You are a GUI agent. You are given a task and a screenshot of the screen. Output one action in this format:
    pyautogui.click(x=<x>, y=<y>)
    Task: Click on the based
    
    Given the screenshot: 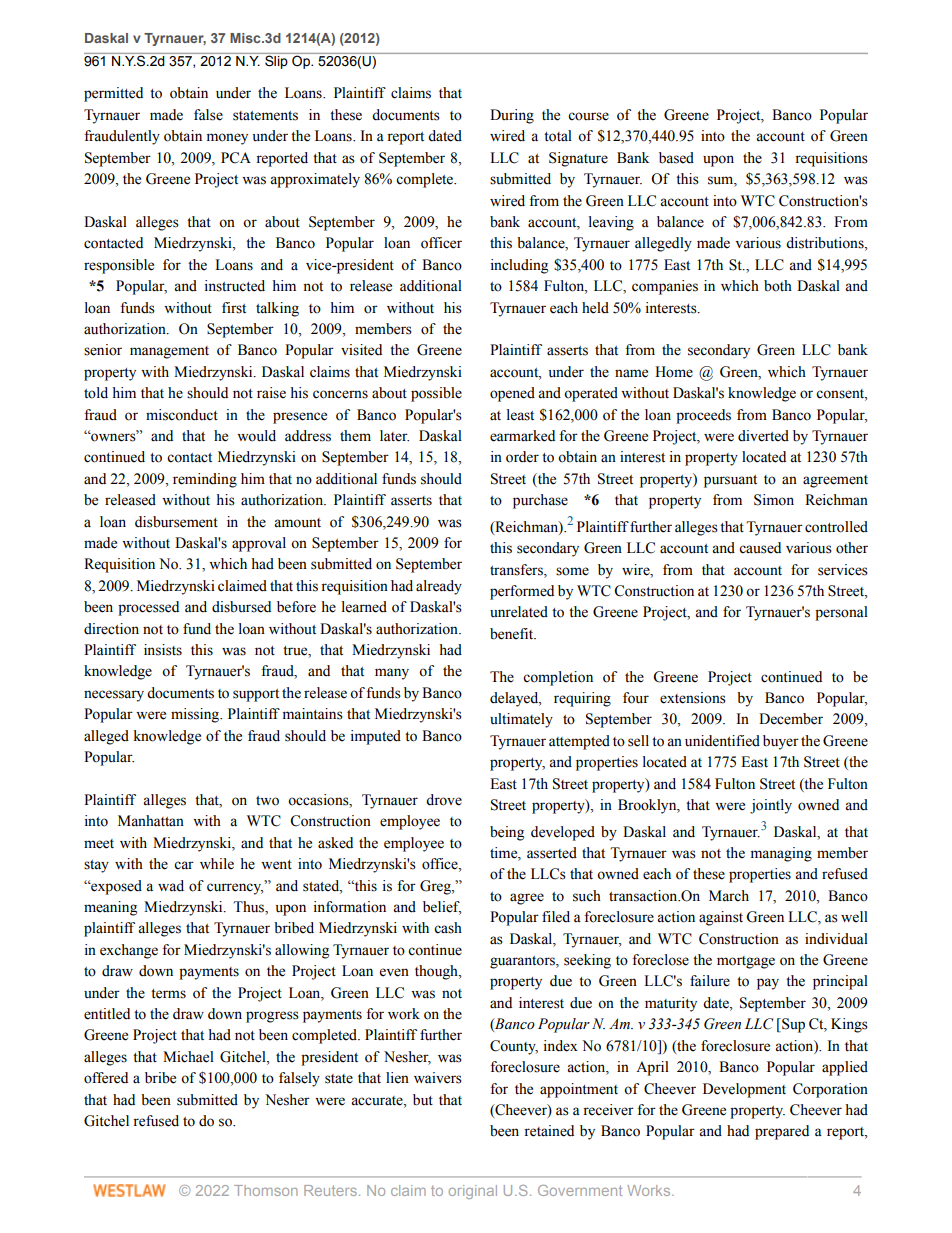 What is the action you would take?
    pyautogui.click(x=676, y=158)
